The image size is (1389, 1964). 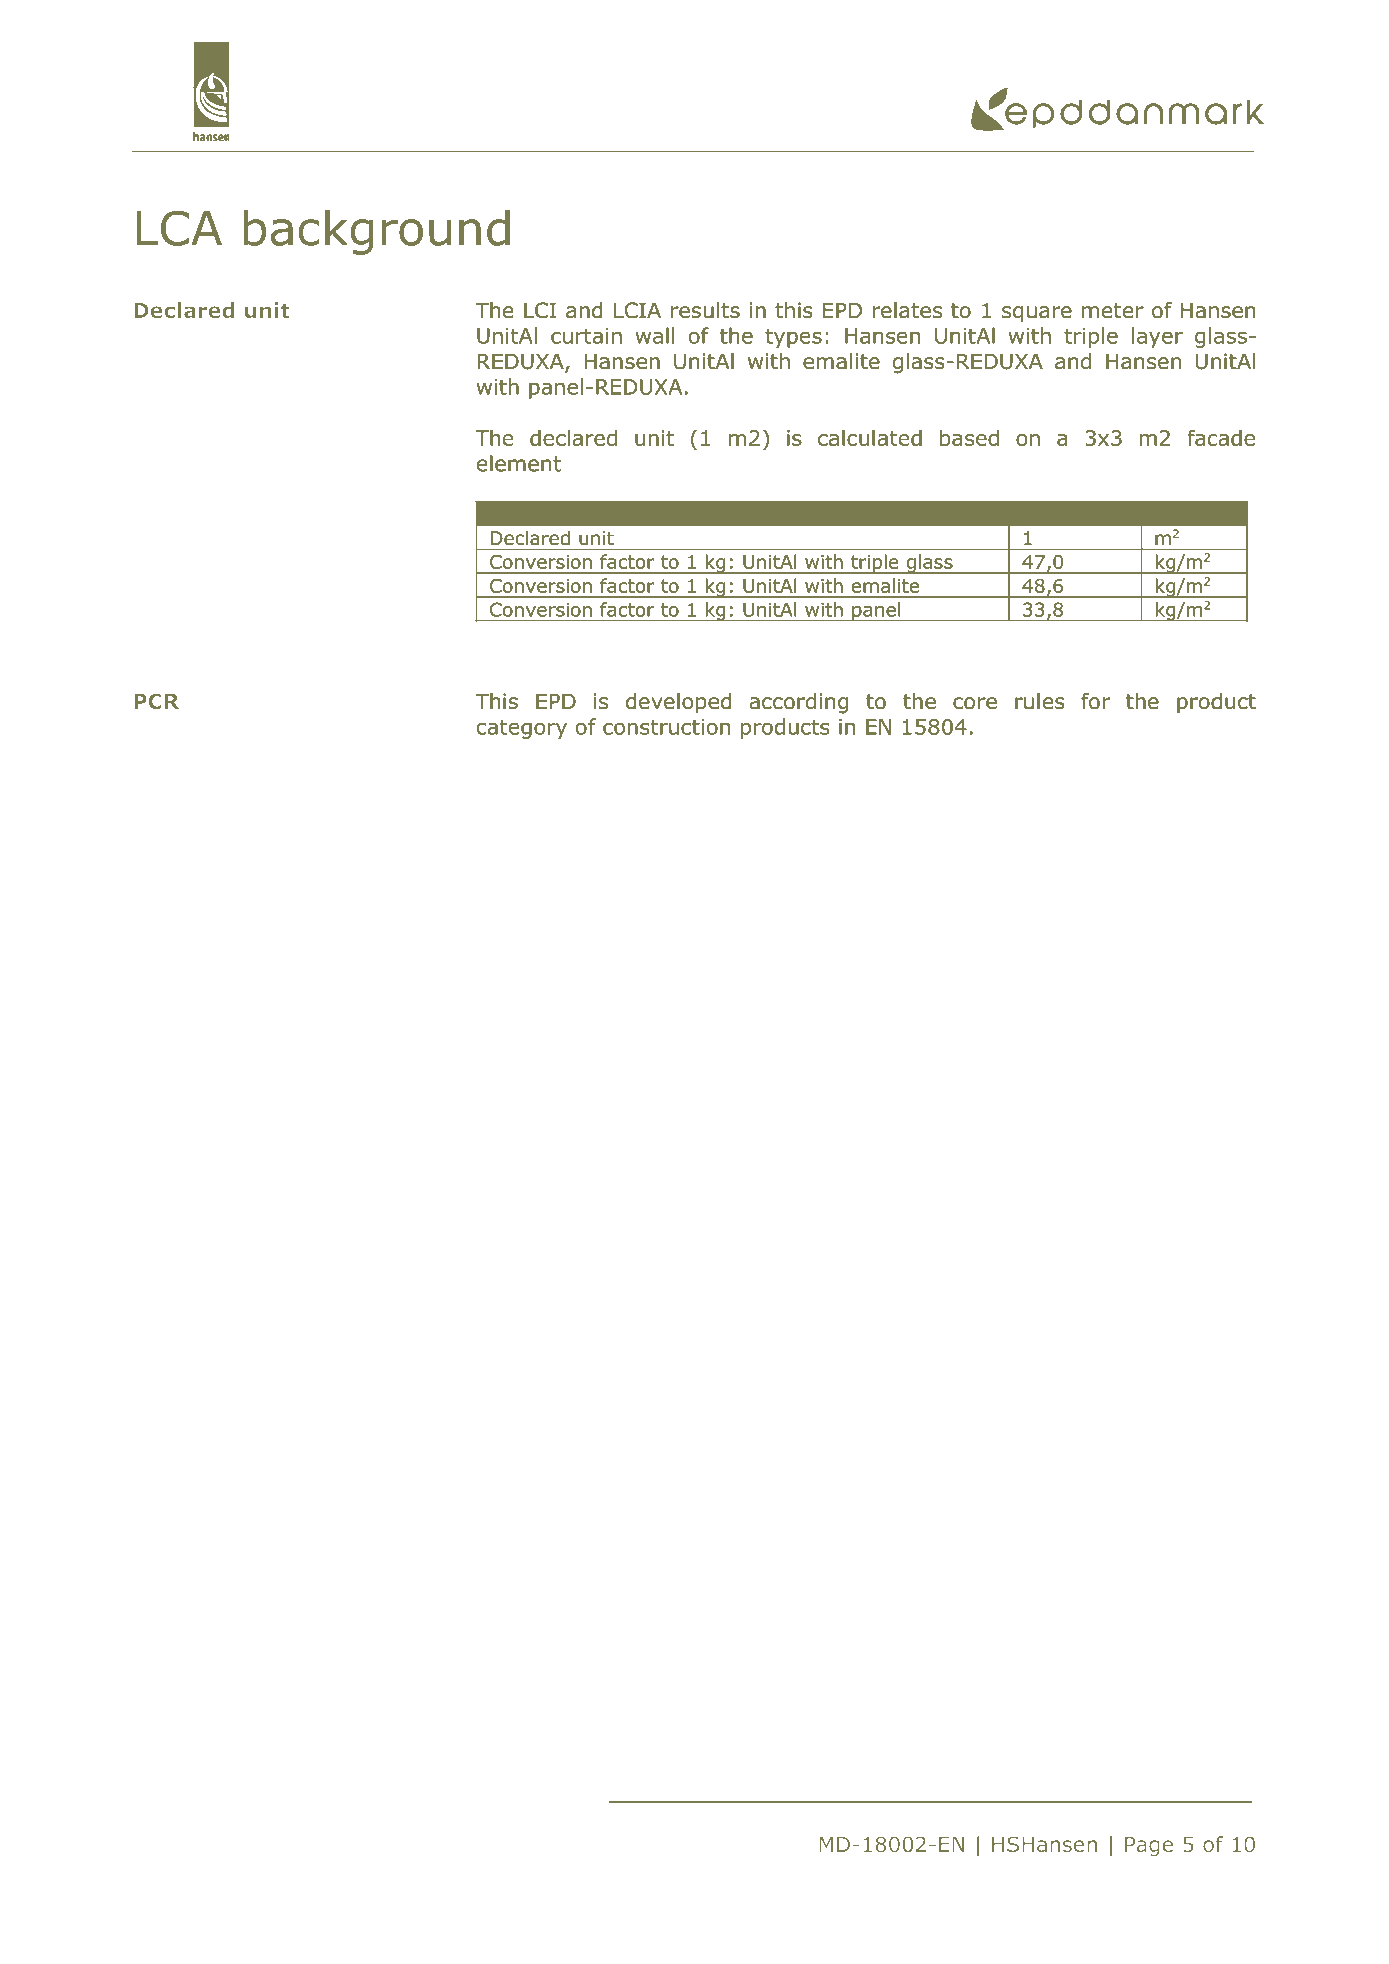 What do you see at coordinates (975, 703) in the screenshot?
I see `core` at bounding box center [975, 703].
